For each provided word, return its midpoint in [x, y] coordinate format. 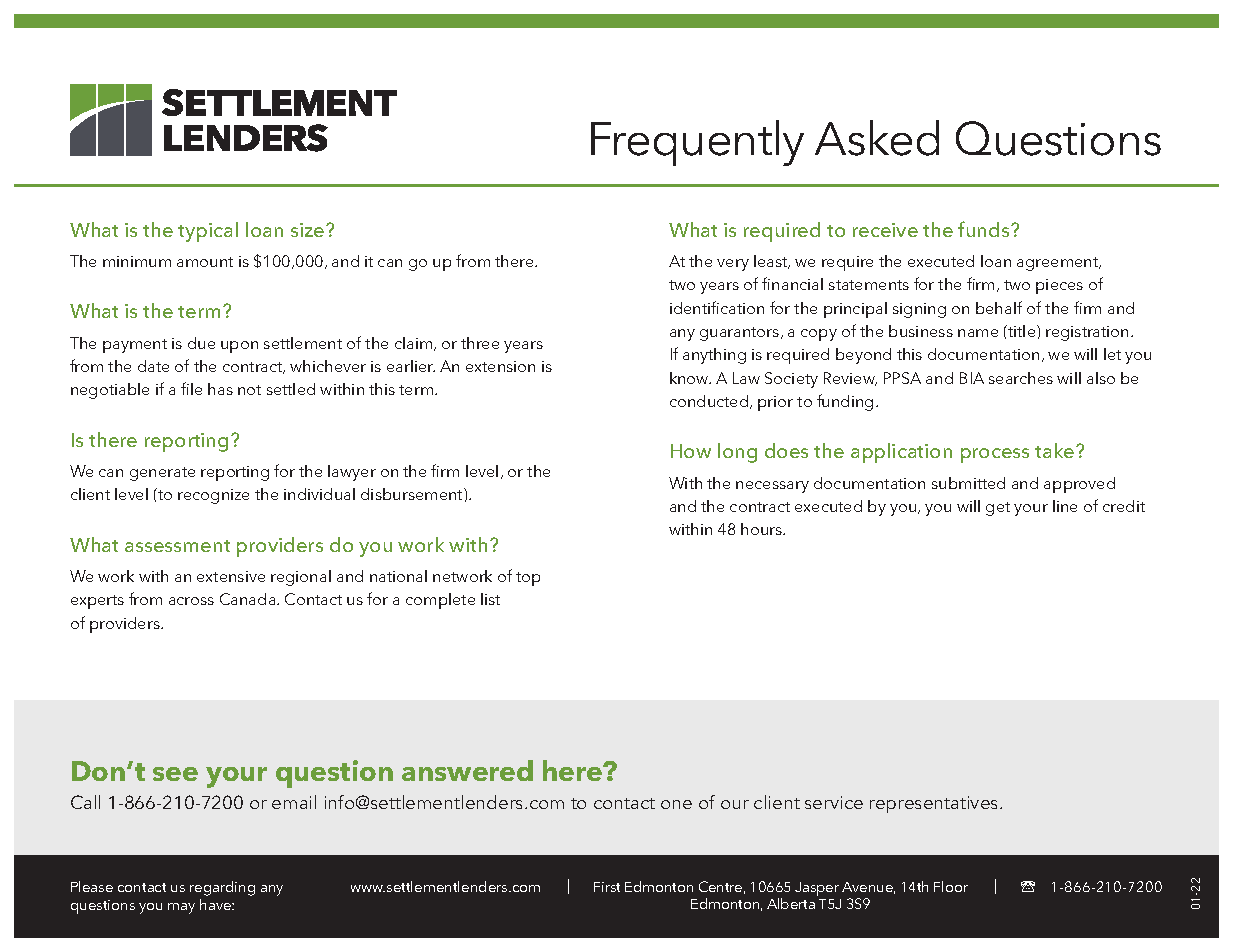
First [607, 887]
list [490, 599]
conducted [710, 402]
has [220, 389]
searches [1021, 378]
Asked [877, 138]
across [191, 601]
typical [208, 232]
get [998, 509]
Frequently [697, 143]
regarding [222, 888]
